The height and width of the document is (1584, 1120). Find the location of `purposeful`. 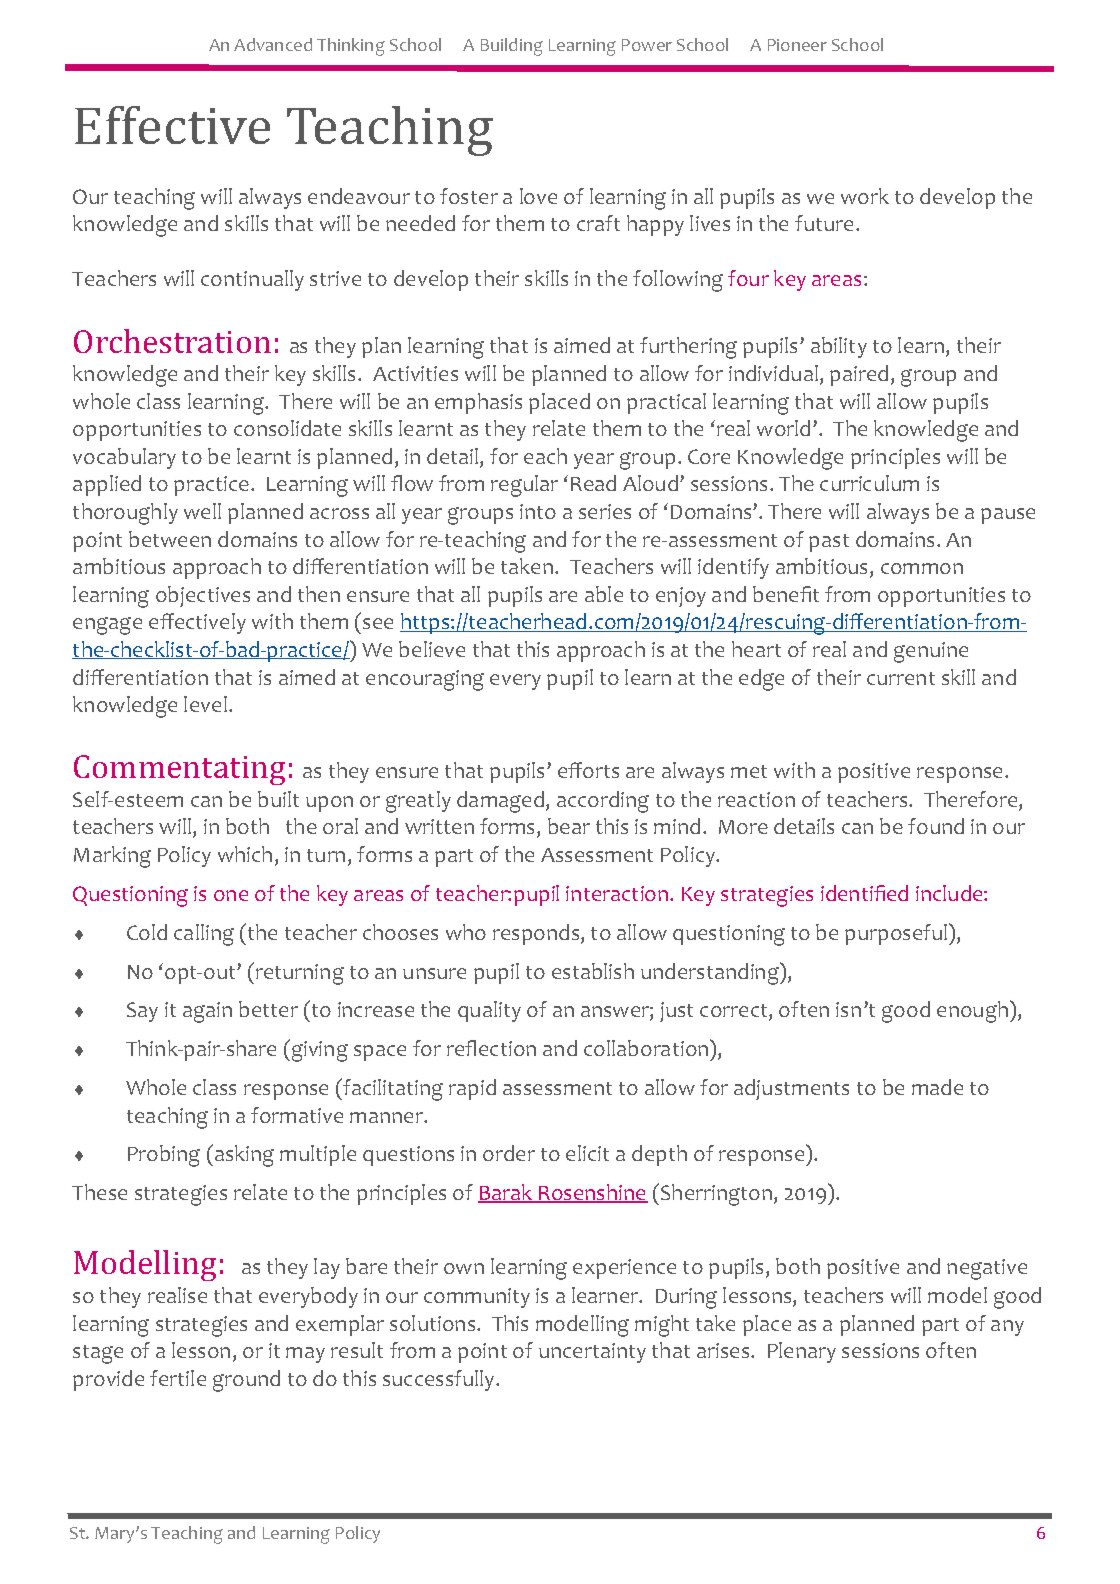

purposeful is located at coordinates (897, 934).
